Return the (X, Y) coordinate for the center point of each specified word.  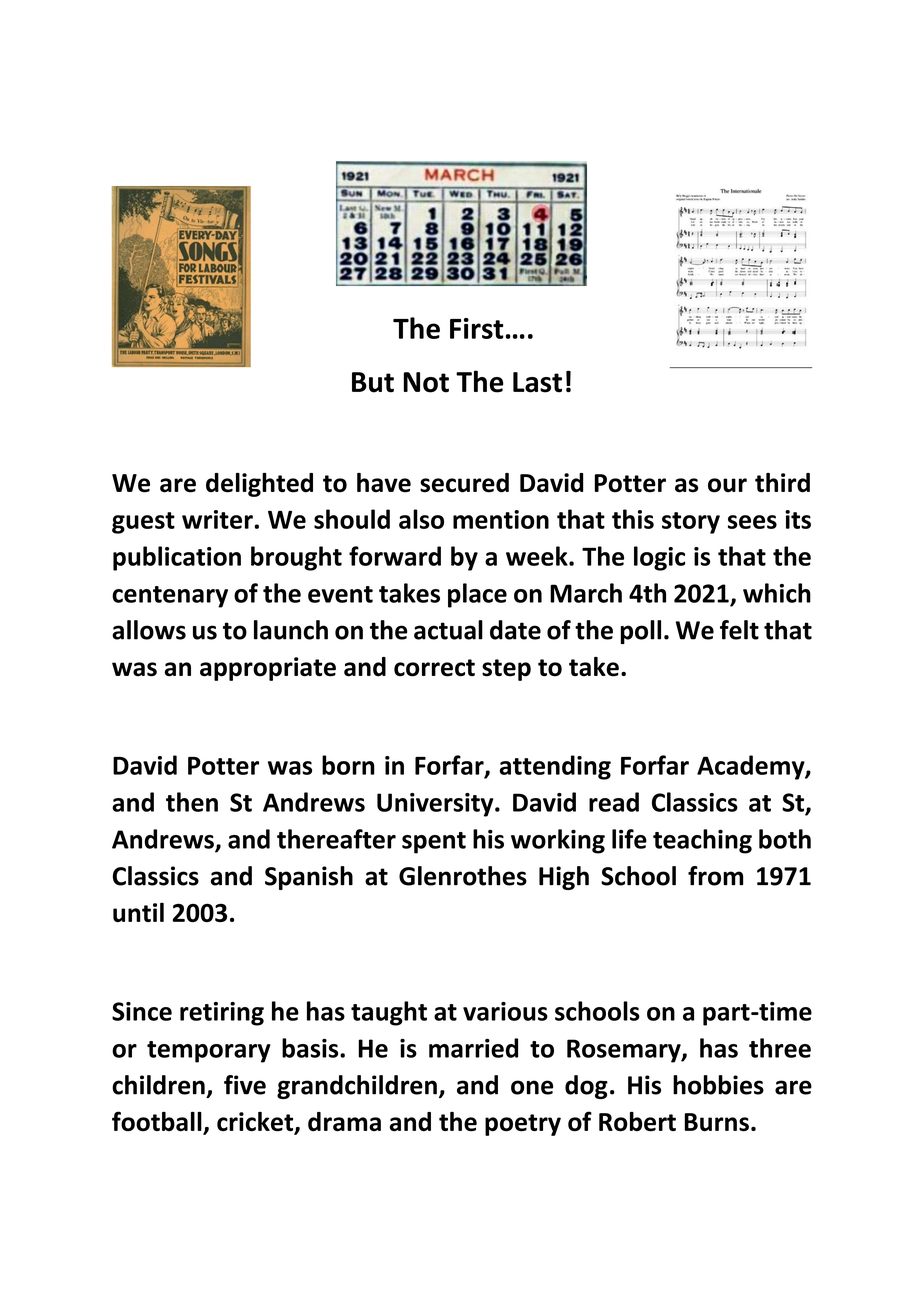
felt (739, 630)
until (138, 912)
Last (537, 382)
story (691, 523)
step (506, 670)
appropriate (268, 669)
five (245, 1085)
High (564, 878)
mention (501, 519)
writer (218, 519)
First (477, 328)
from (715, 876)
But (373, 382)
